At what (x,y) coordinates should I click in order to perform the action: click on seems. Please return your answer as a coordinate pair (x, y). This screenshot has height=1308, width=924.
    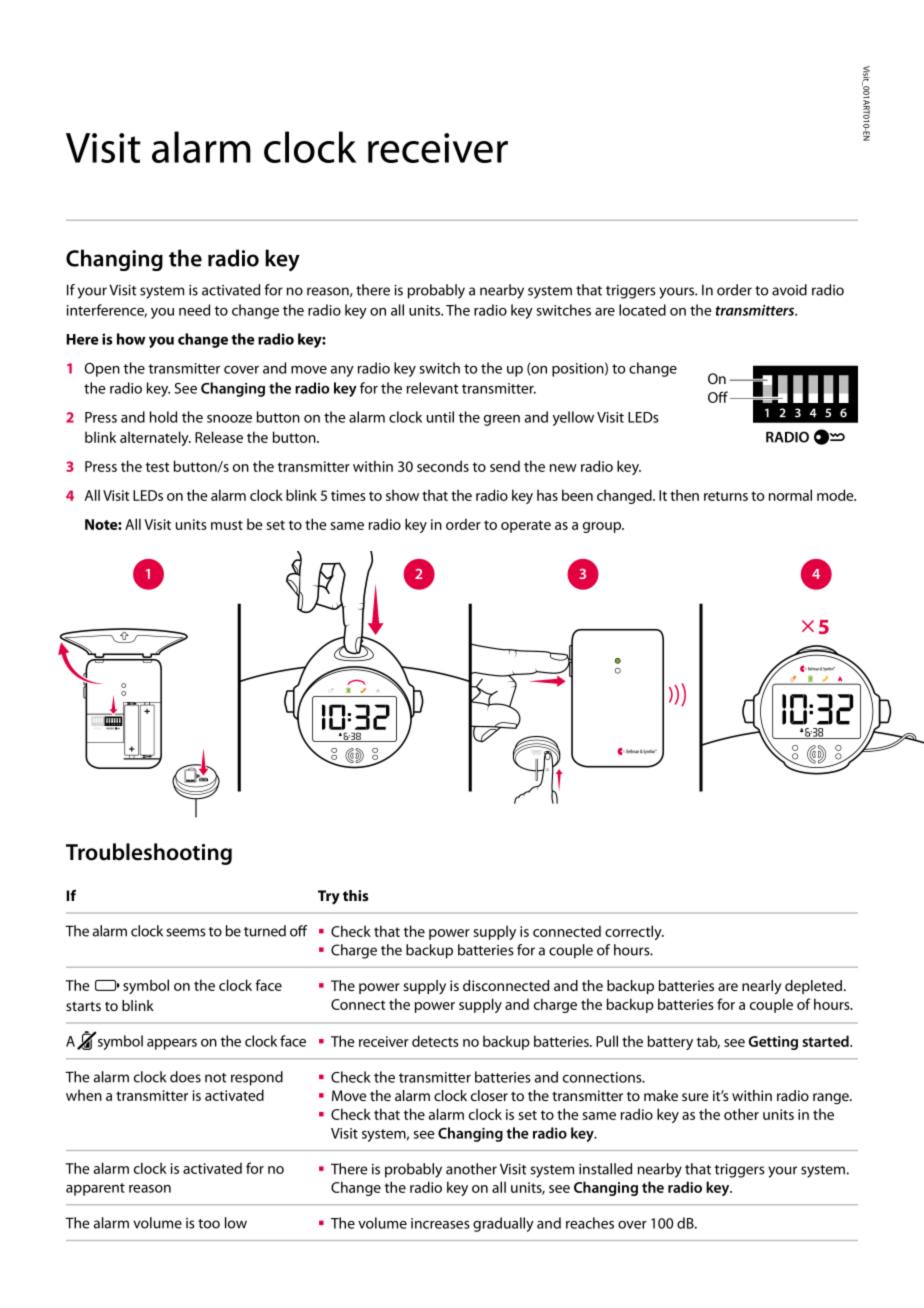
    Looking at the image, I should click on (186, 932).
